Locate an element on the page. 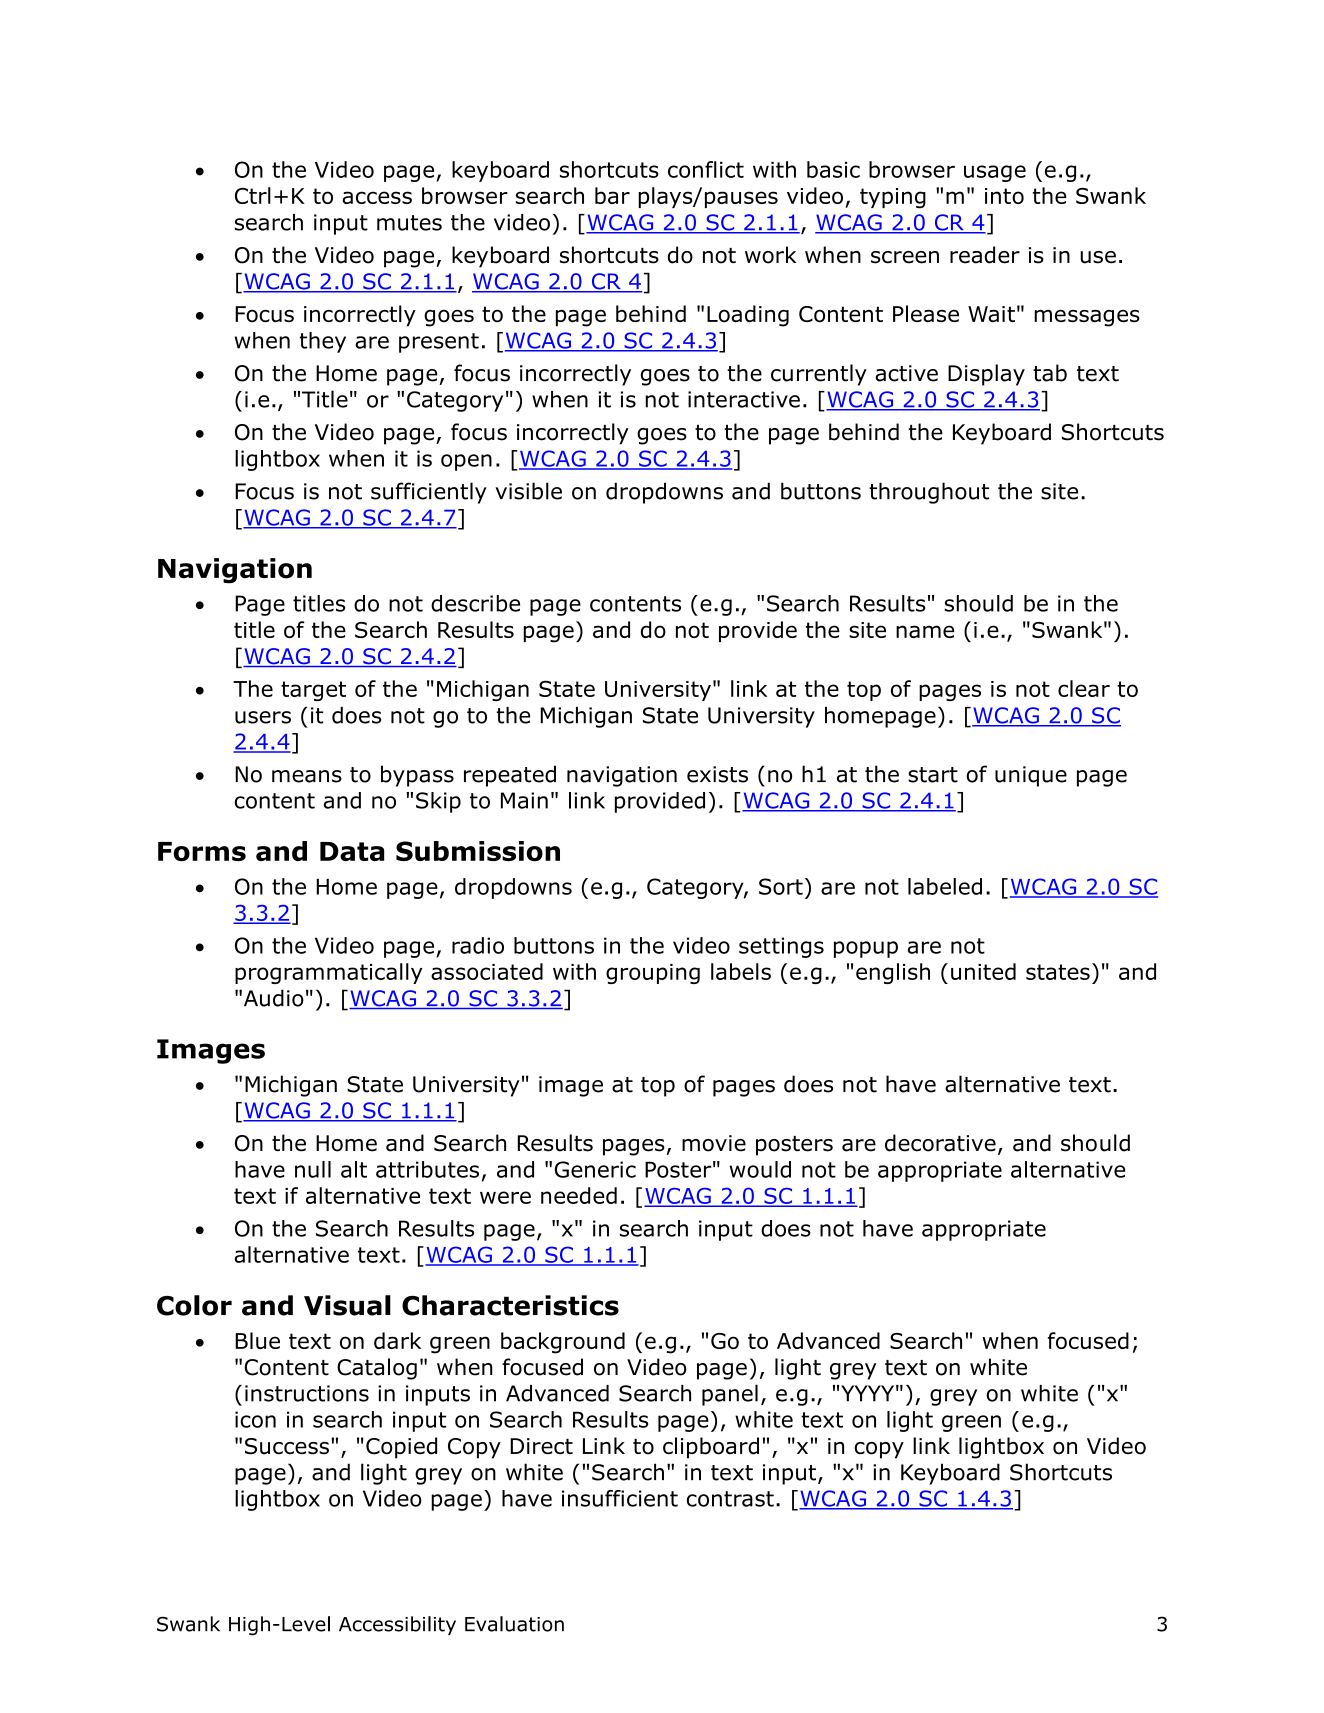 This page has height=1713, width=1324. null is located at coordinates (313, 1169).
